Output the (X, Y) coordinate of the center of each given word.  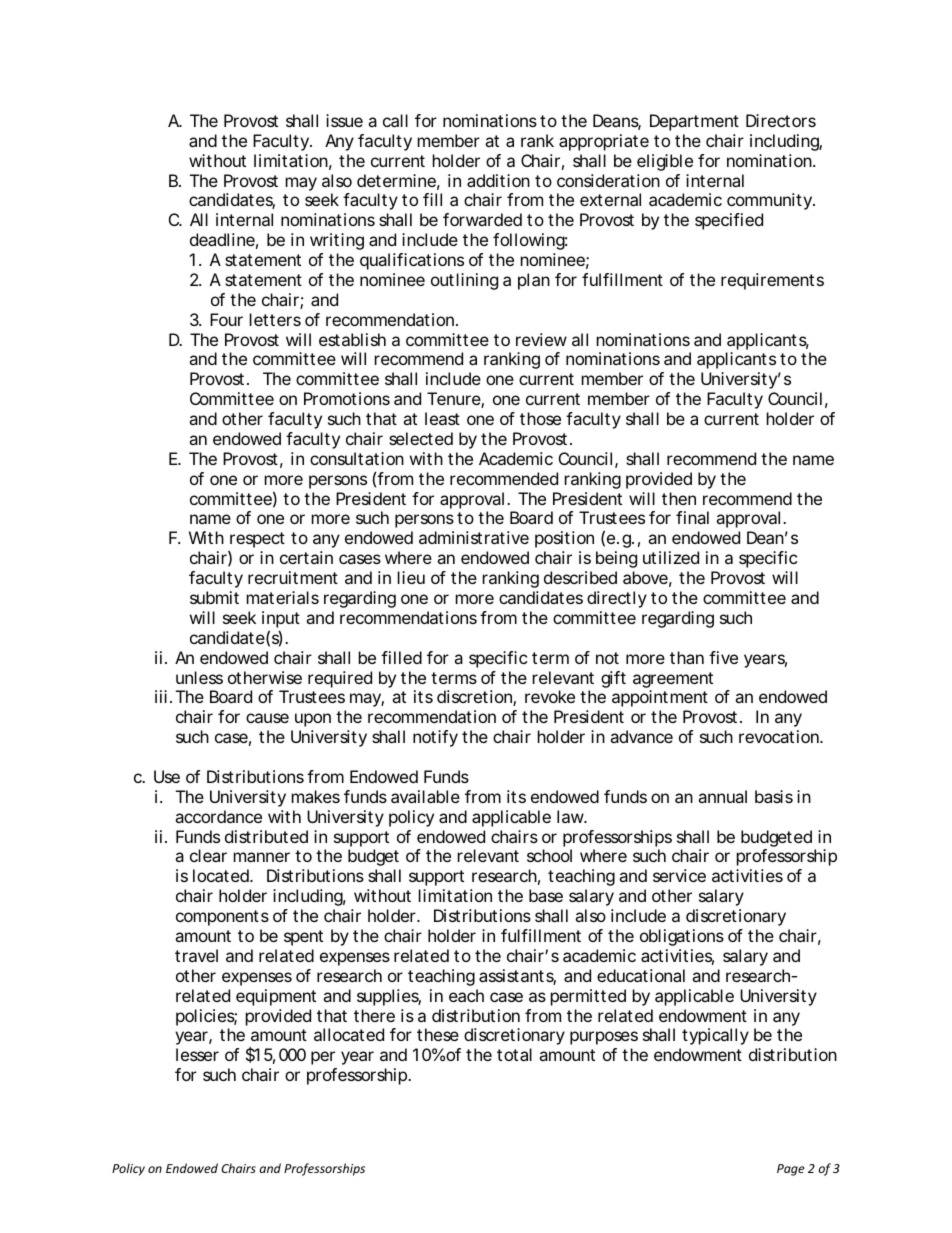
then (679, 498)
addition (498, 180)
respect (257, 540)
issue (344, 120)
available (425, 796)
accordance (218, 816)
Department (694, 122)
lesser (197, 1054)
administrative (474, 537)
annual (722, 796)
